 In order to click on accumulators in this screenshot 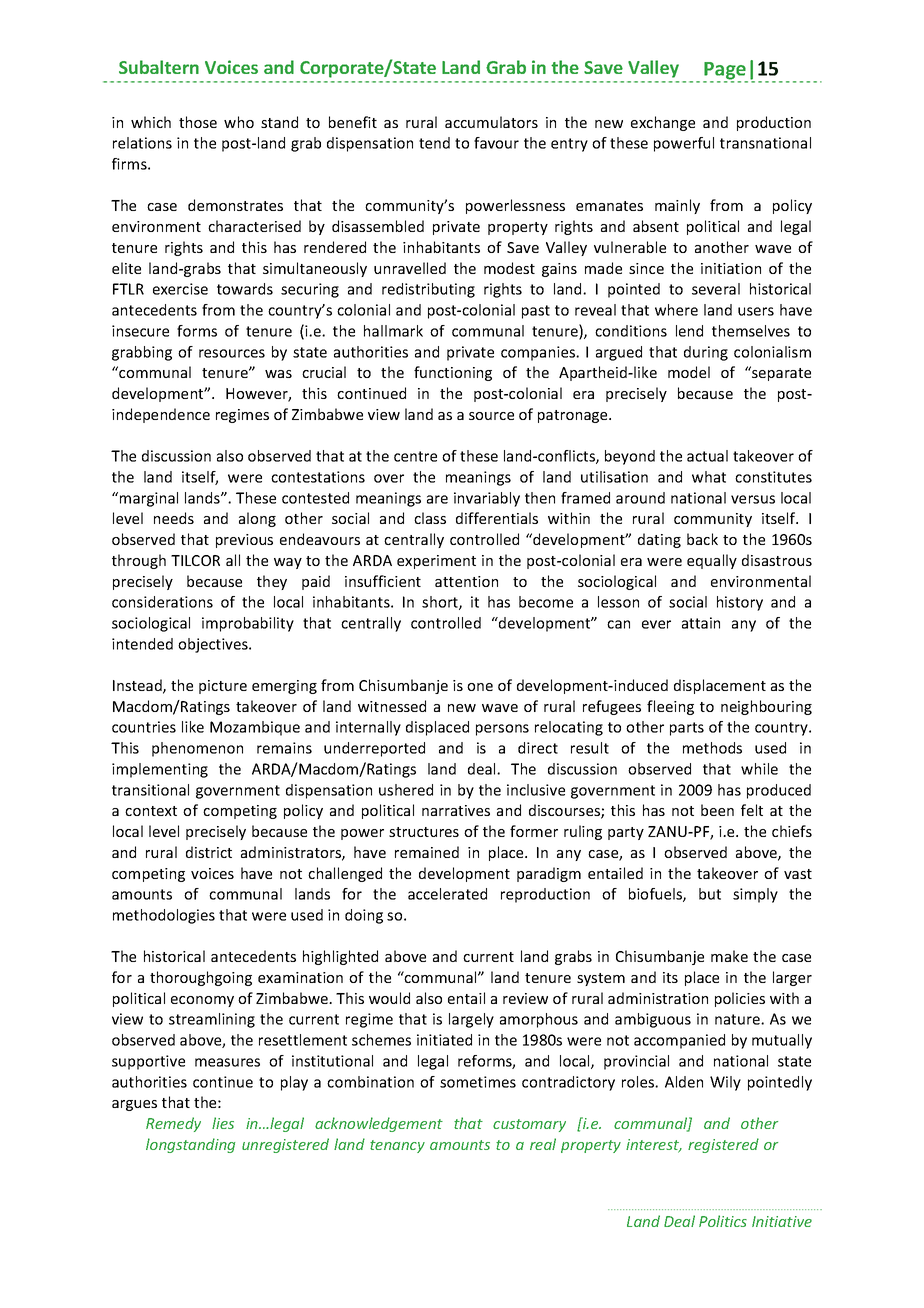, I will do `click(491, 122)`.
